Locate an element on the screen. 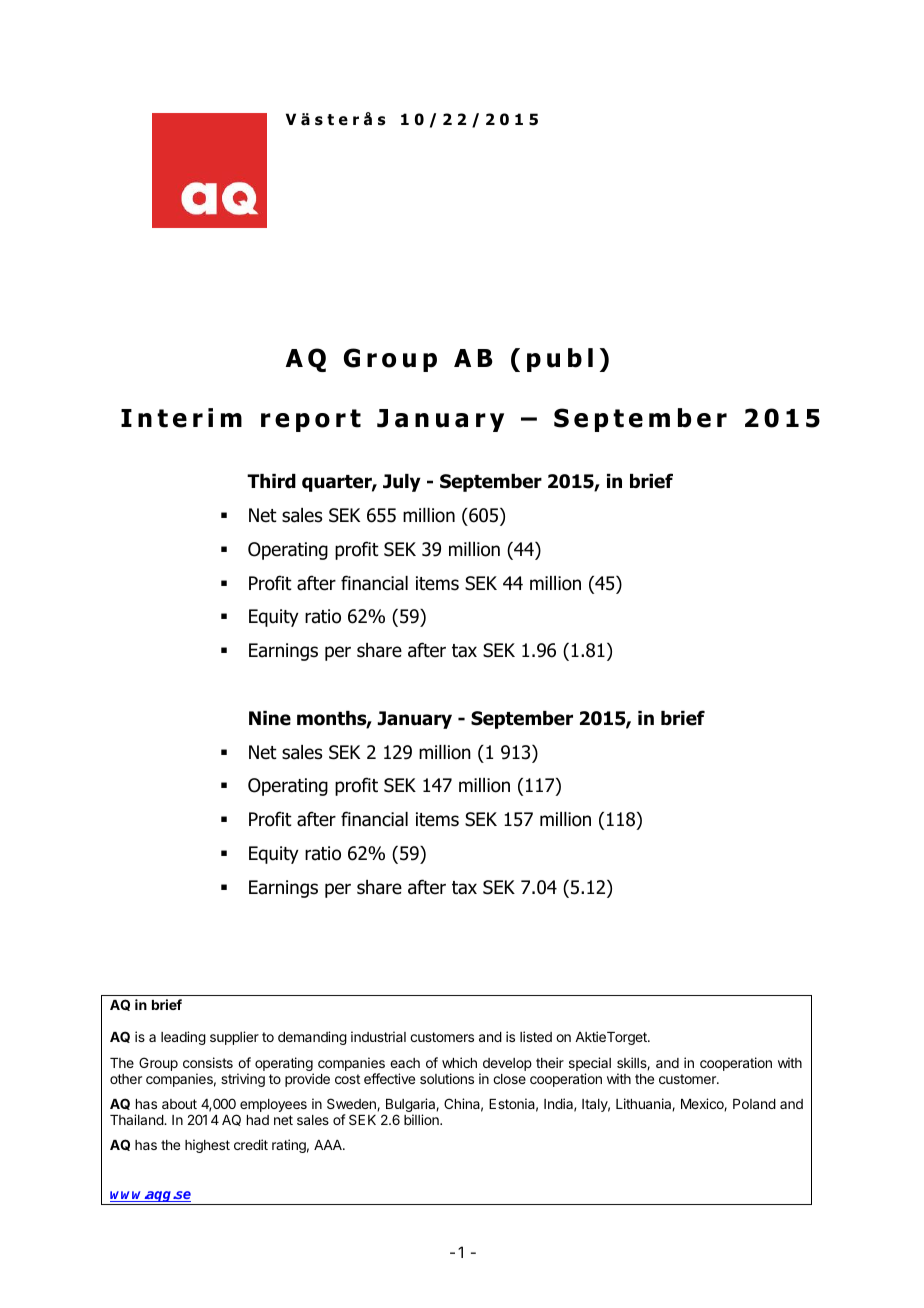 The width and height of the screenshot is (924, 1308). July is located at coordinates (402, 483).
